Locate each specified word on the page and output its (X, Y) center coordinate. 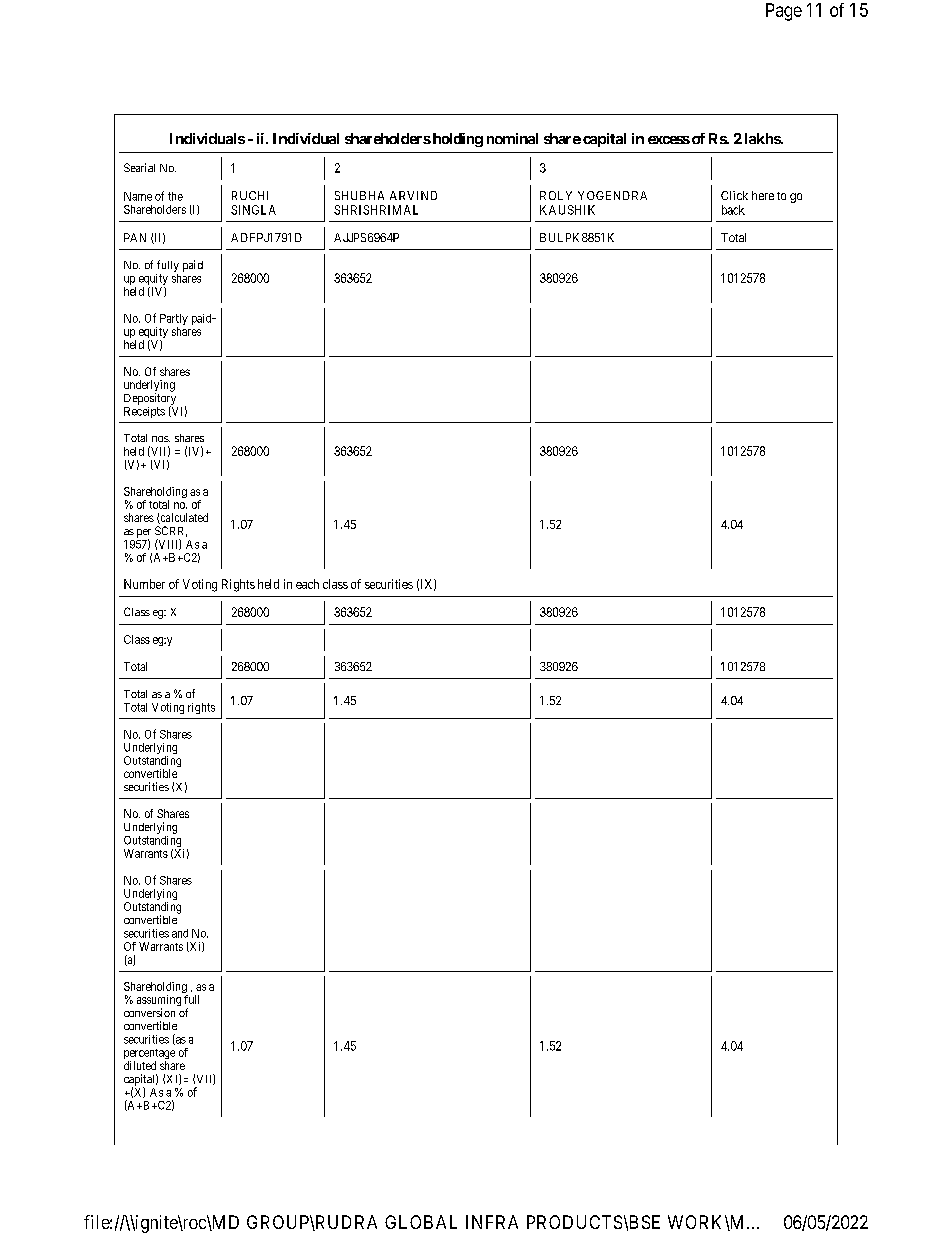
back (733, 210)
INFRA (492, 1222)
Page (784, 12)
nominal (512, 138)
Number (144, 584)
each (307, 584)
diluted (140, 1065)
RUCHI (250, 195)
